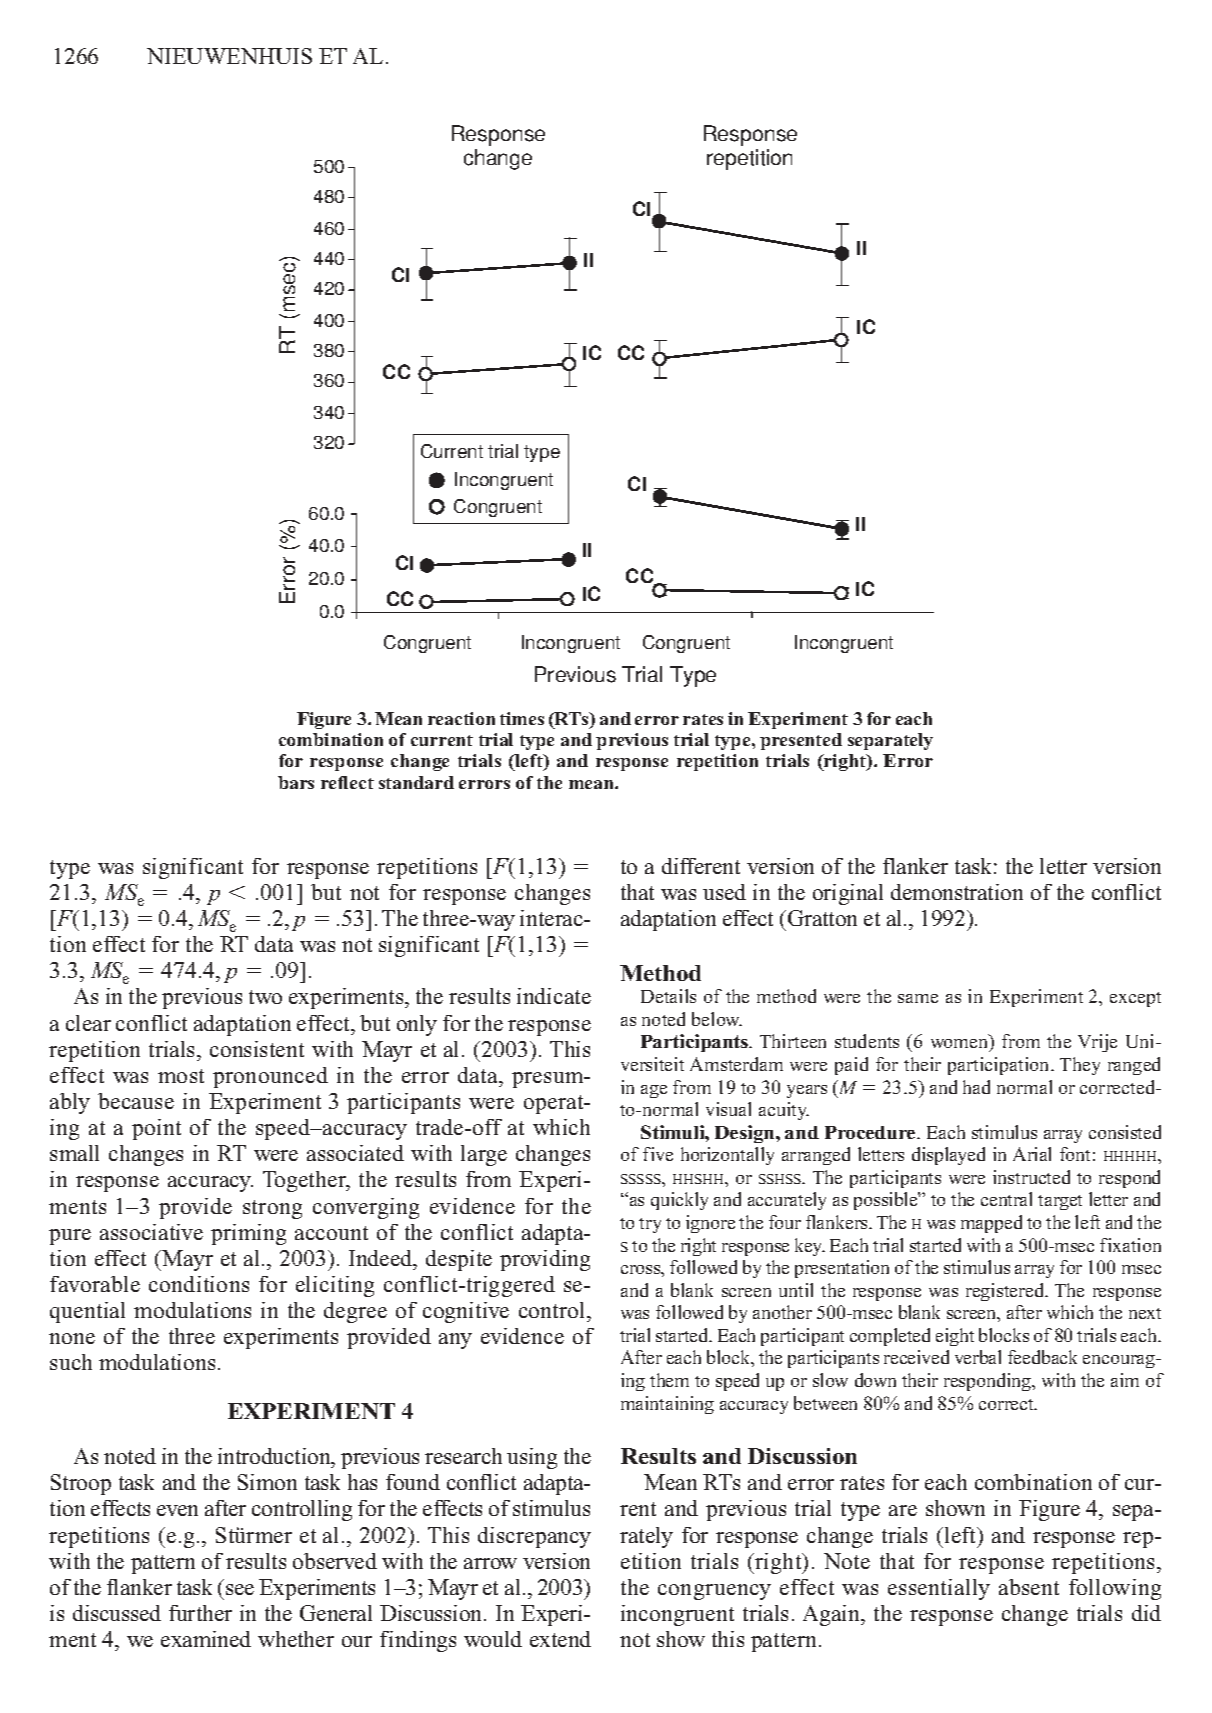  What do you see at coordinates (560, 1639) in the document?
I see `extend` at bounding box center [560, 1639].
